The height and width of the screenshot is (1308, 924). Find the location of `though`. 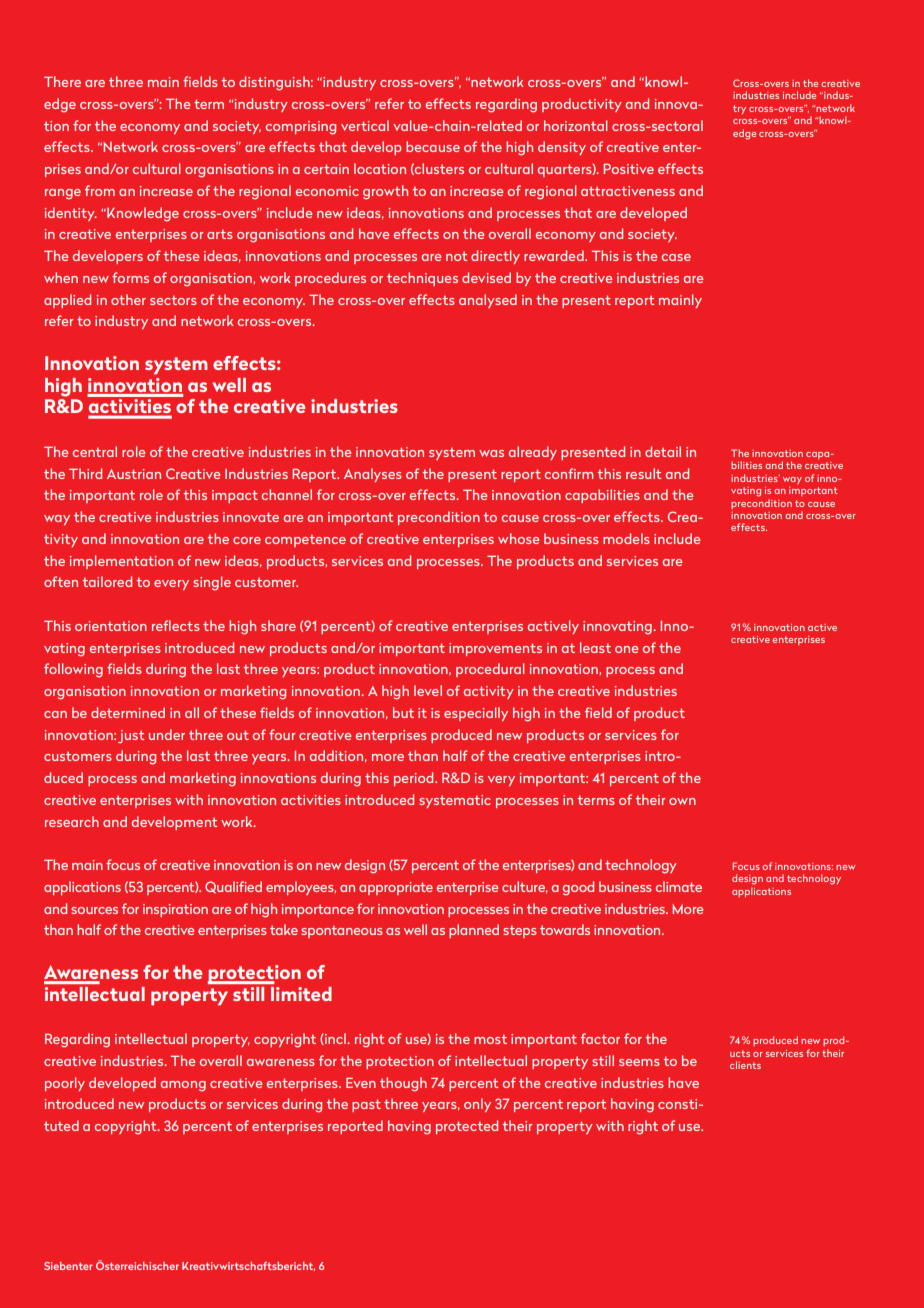

though is located at coordinates (403, 1084).
